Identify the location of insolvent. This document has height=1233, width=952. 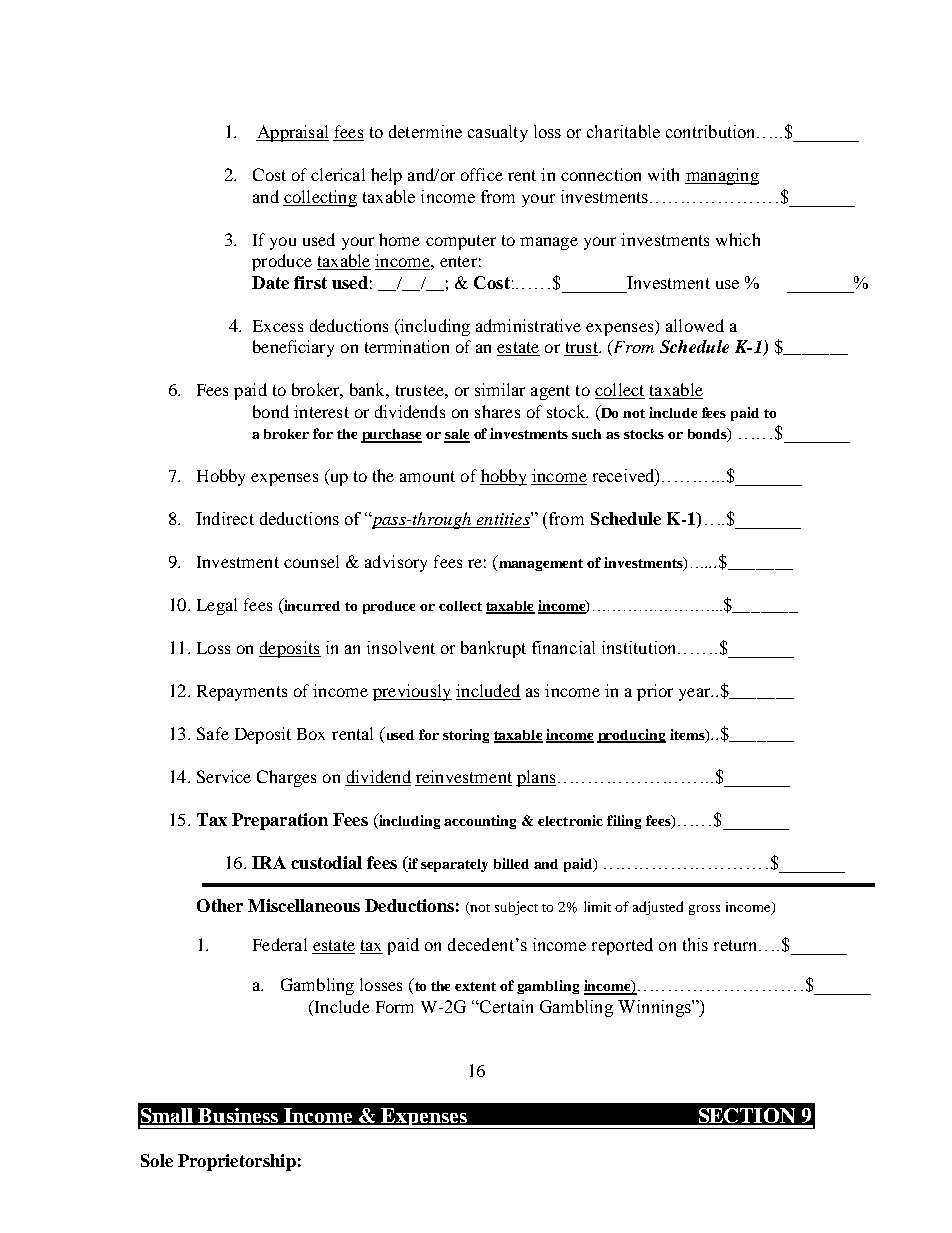
(401, 647).
